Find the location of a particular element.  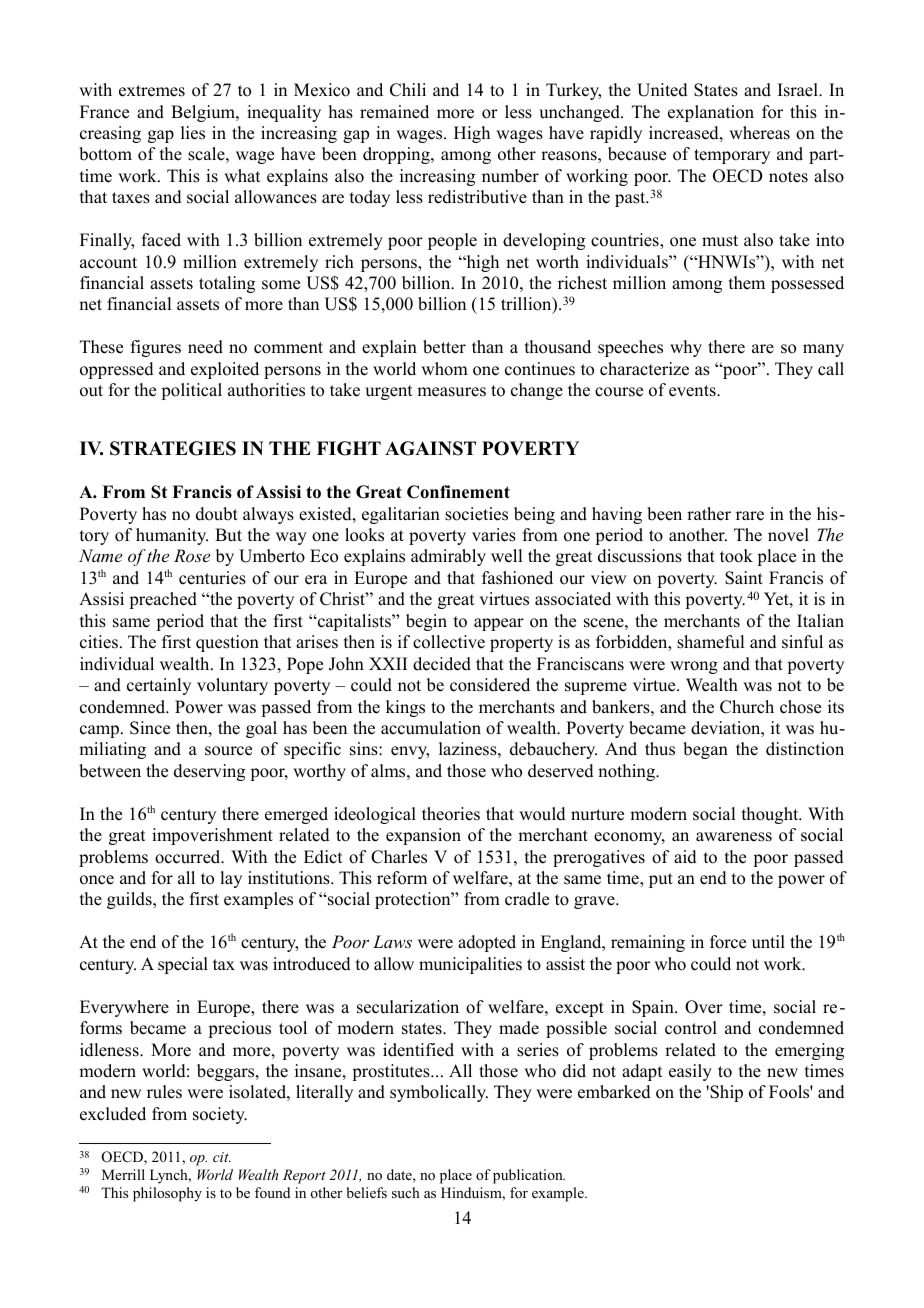

question is located at coordinates (227, 643).
